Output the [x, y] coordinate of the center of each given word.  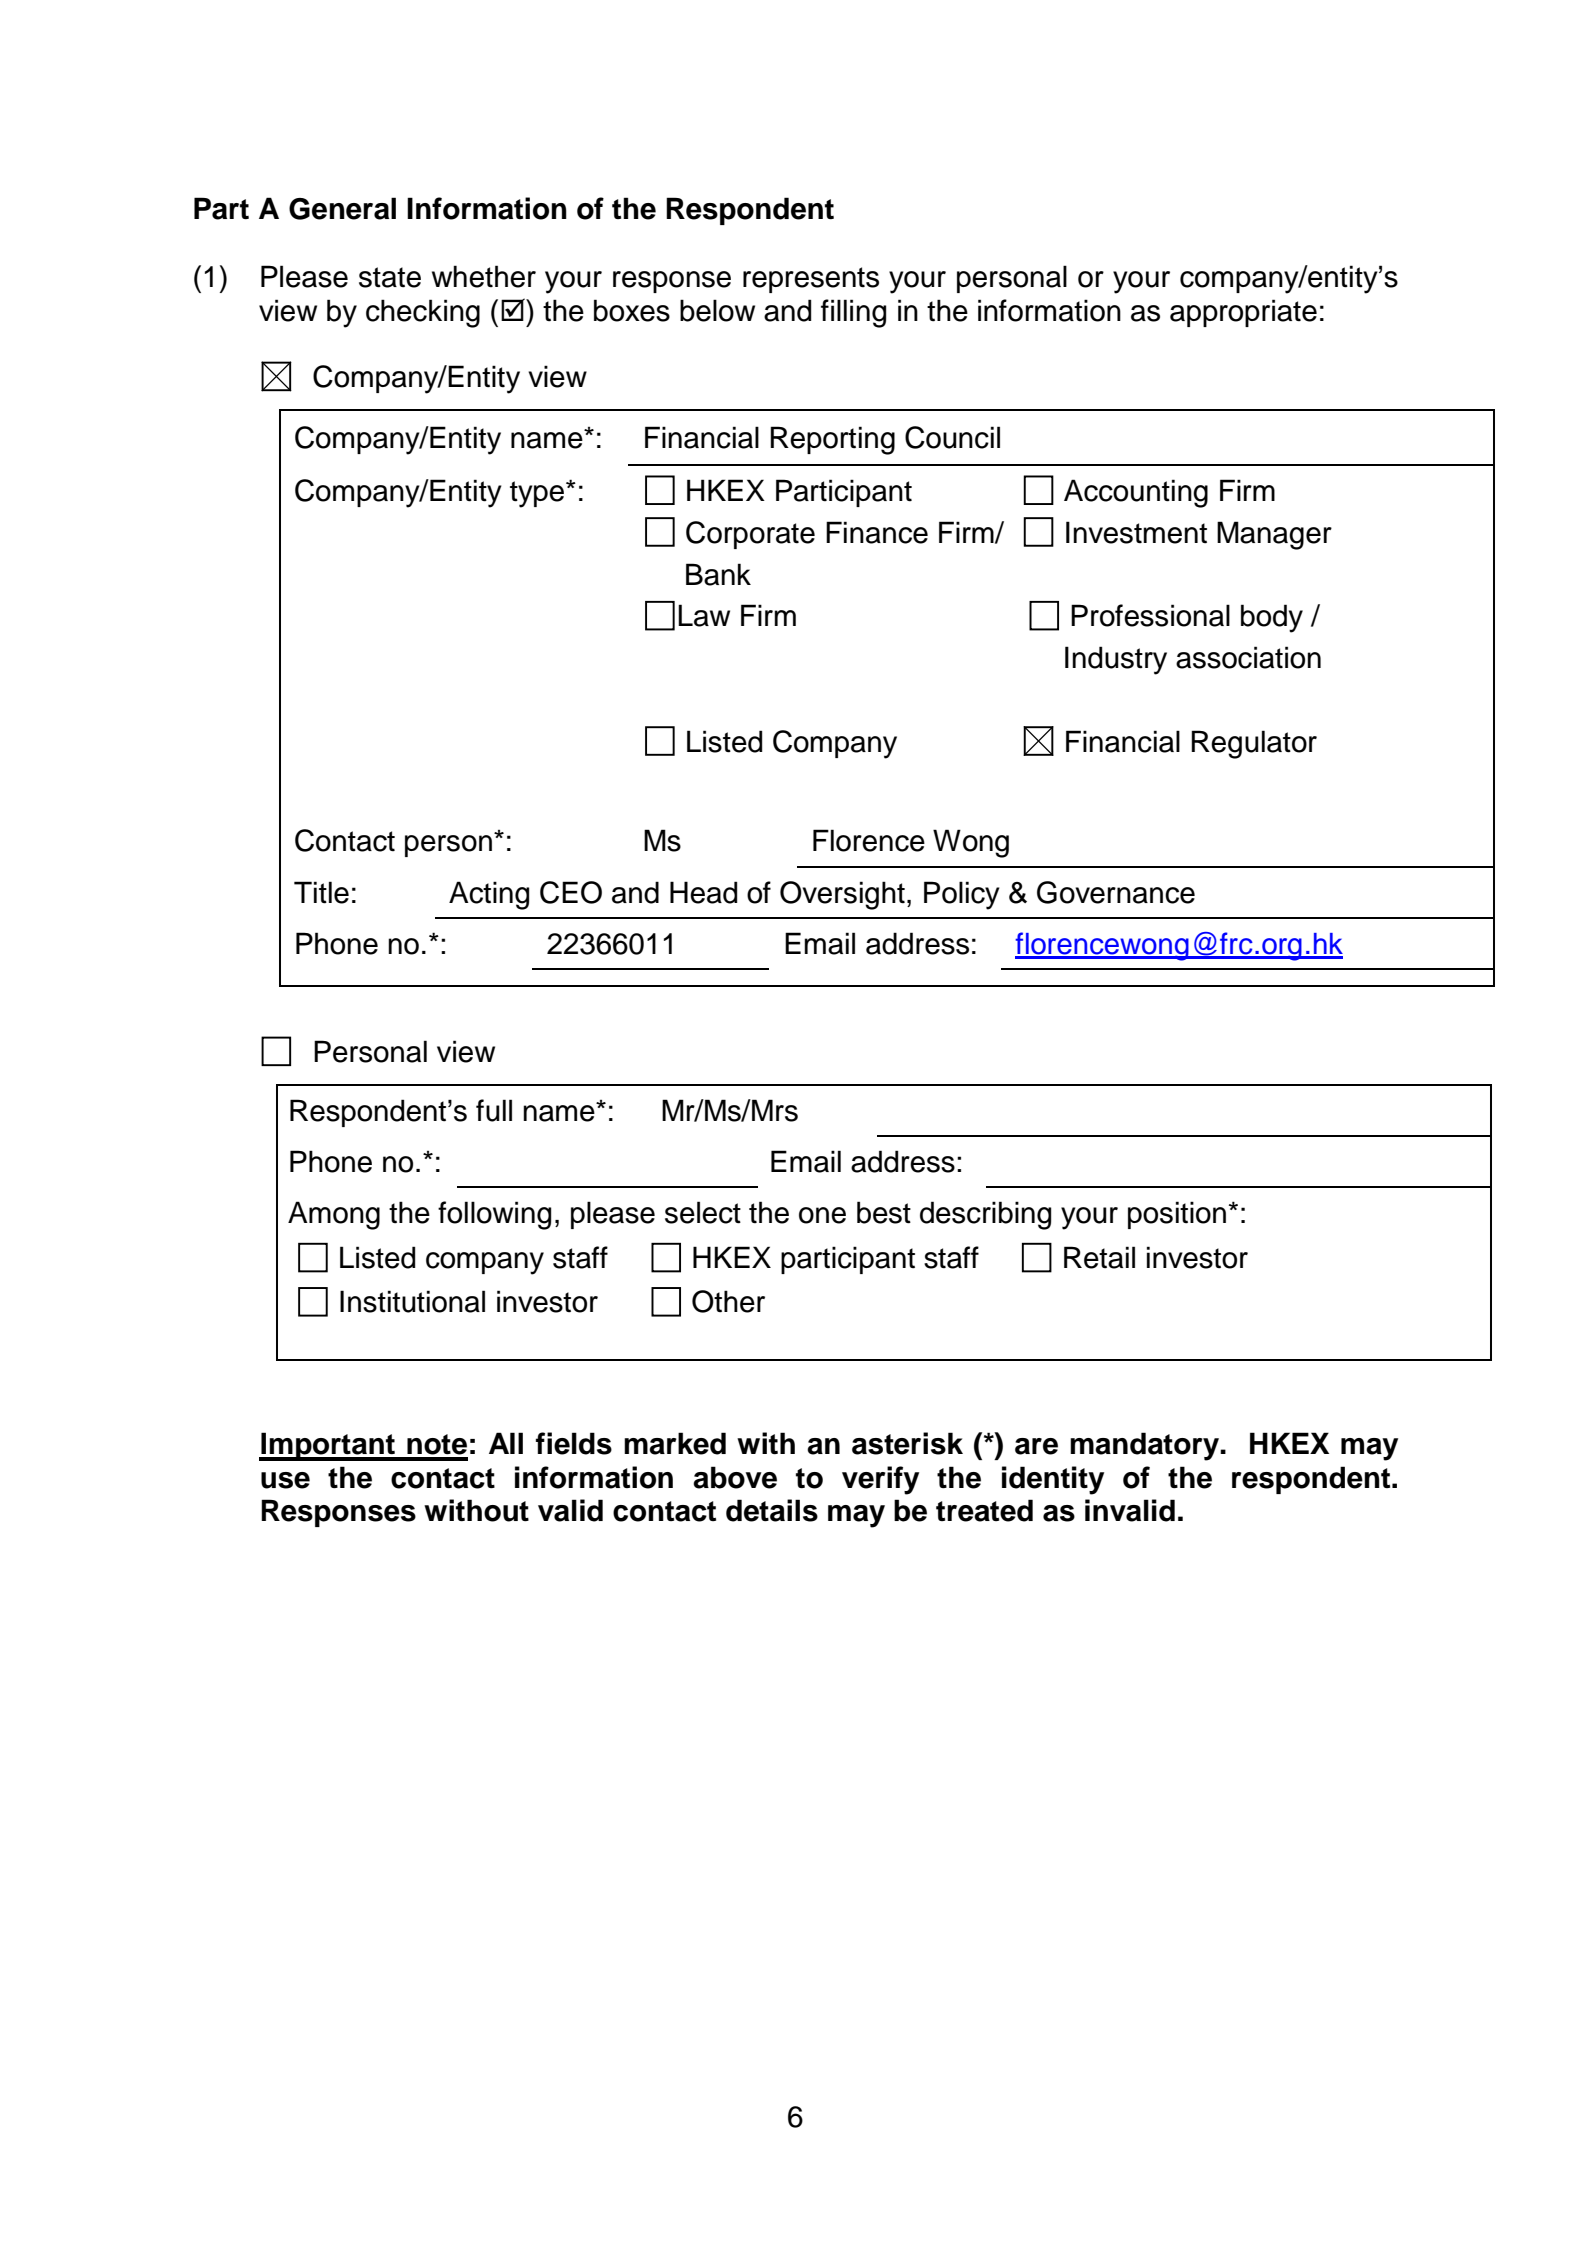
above [735, 1477]
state [390, 277]
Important [328, 1446]
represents [811, 280]
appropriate [1243, 313]
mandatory [1145, 1446]
